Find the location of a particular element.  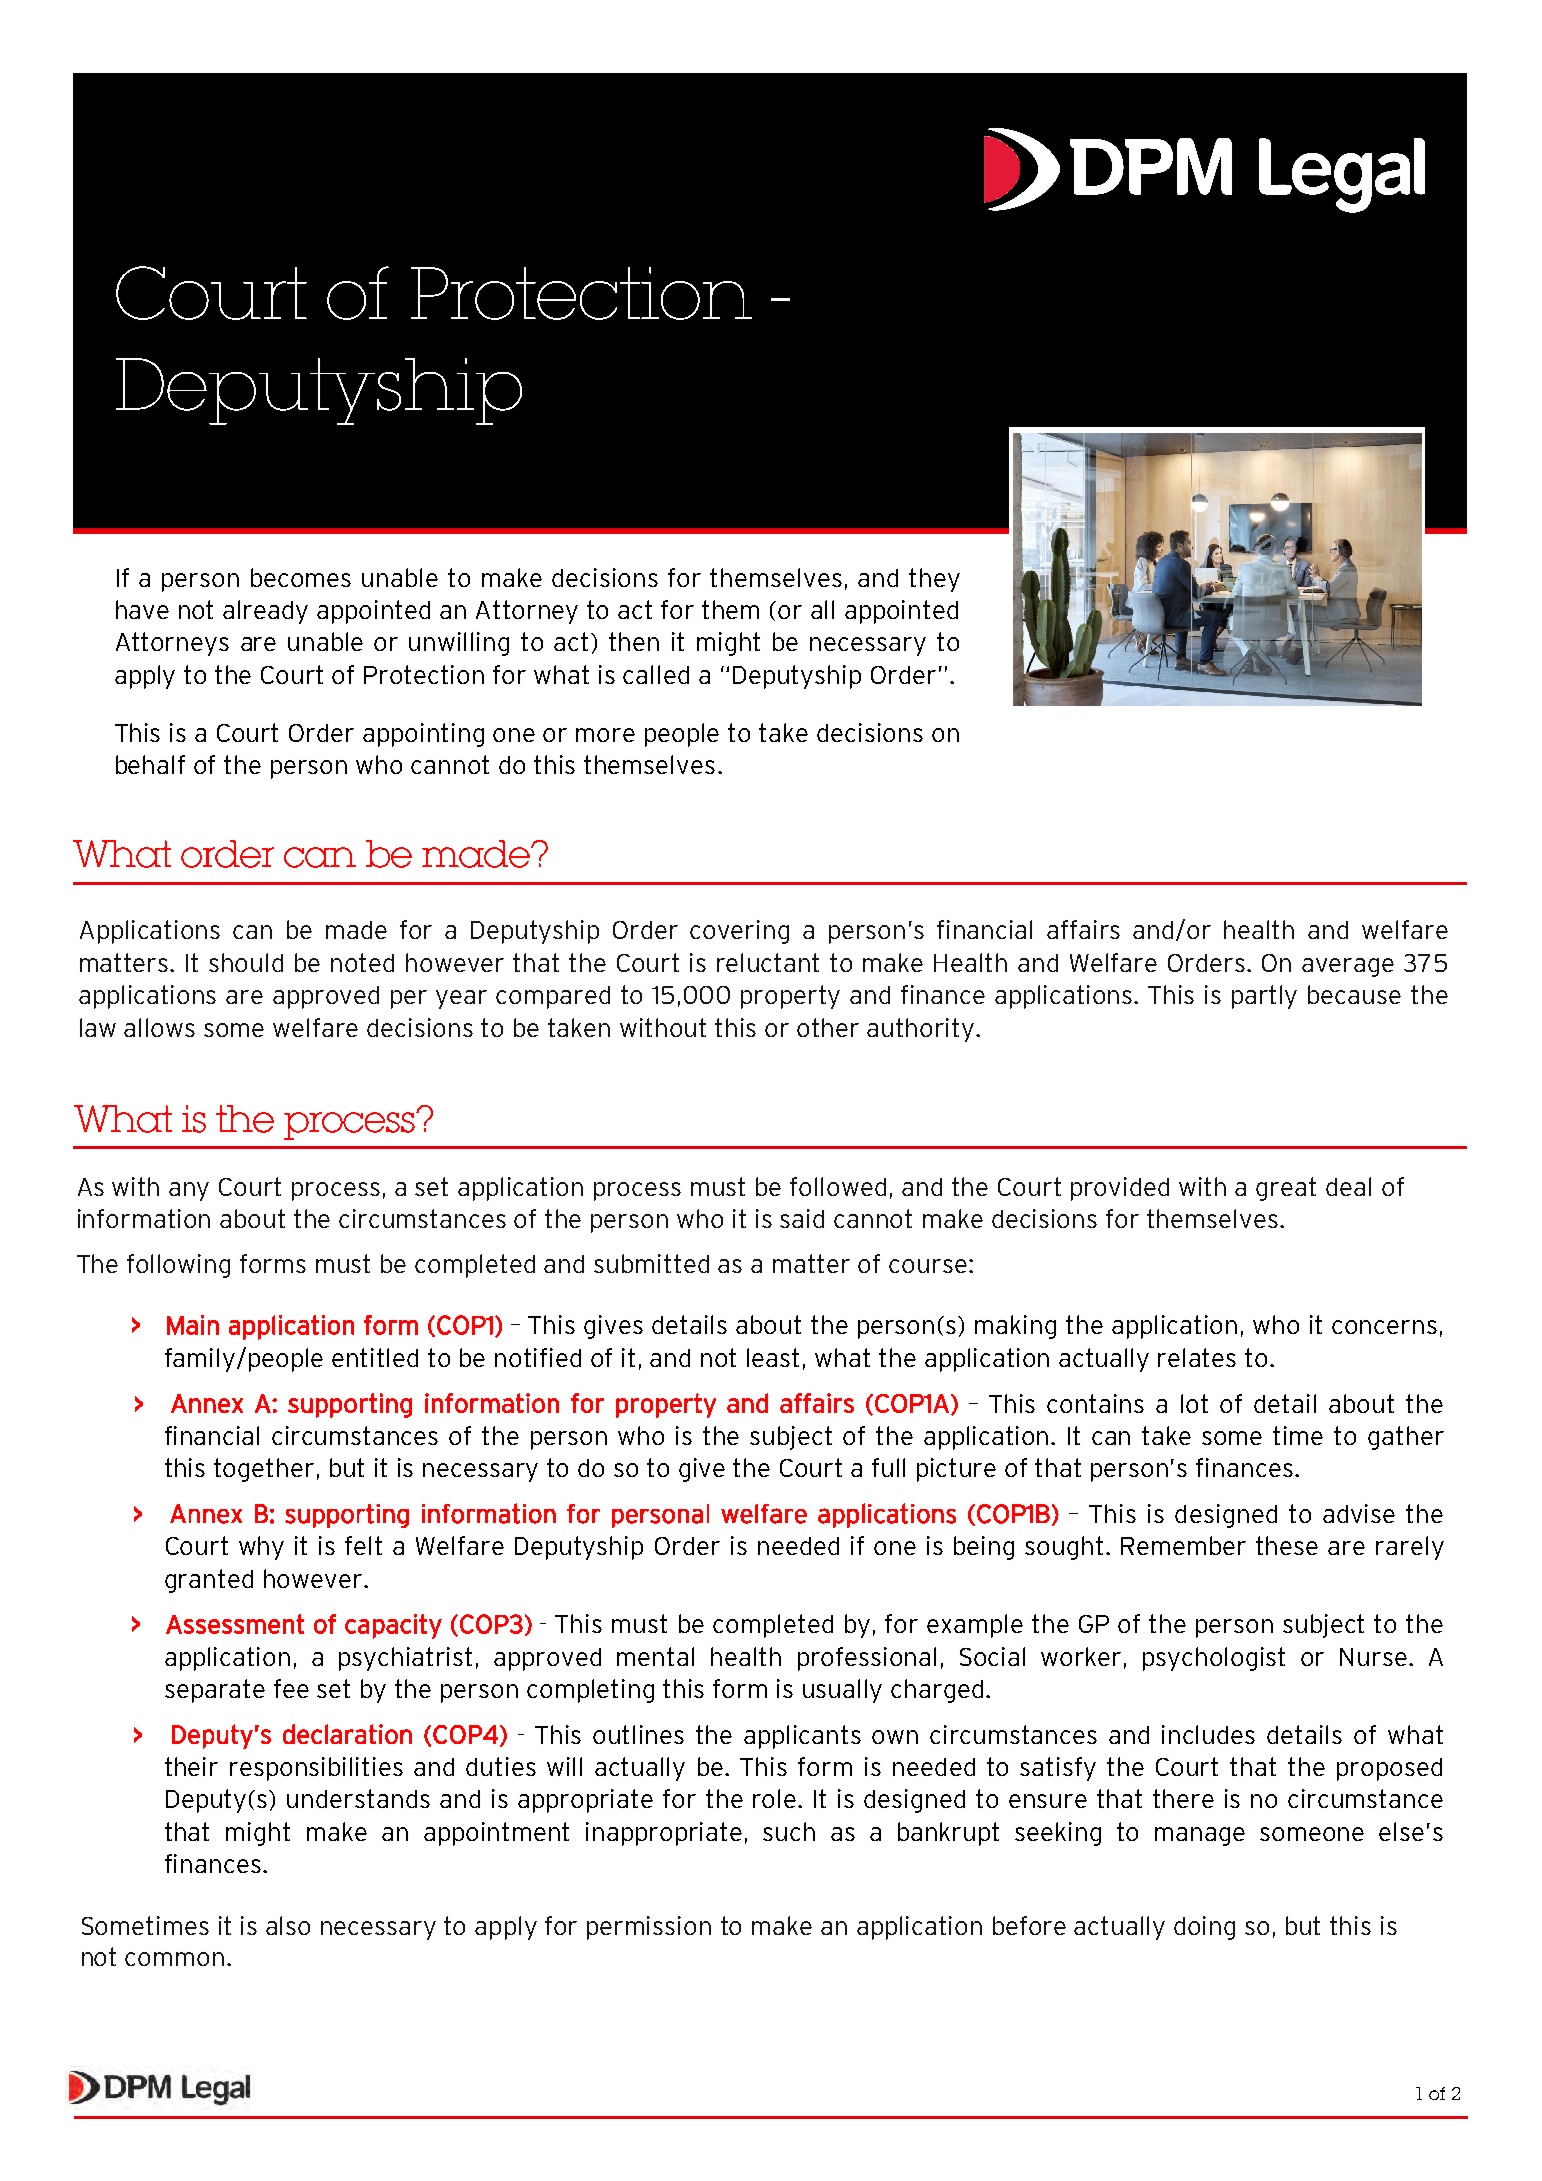

Assessment is located at coordinates (235, 1624).
